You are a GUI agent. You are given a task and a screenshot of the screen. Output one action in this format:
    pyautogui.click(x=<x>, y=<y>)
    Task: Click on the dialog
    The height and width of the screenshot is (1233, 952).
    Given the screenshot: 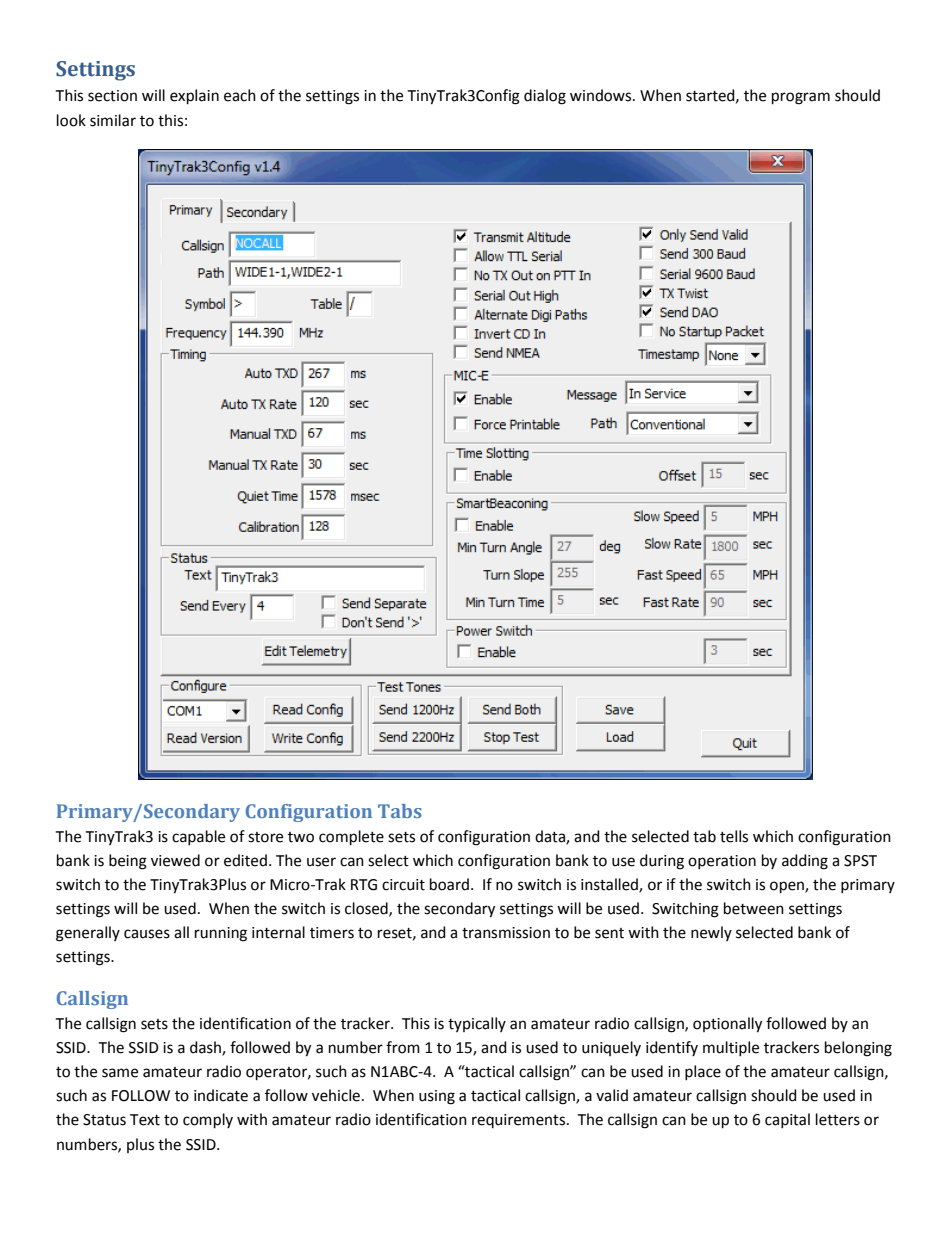 What is the action you would take?
    pyautogui.click(x=545, y=97)
